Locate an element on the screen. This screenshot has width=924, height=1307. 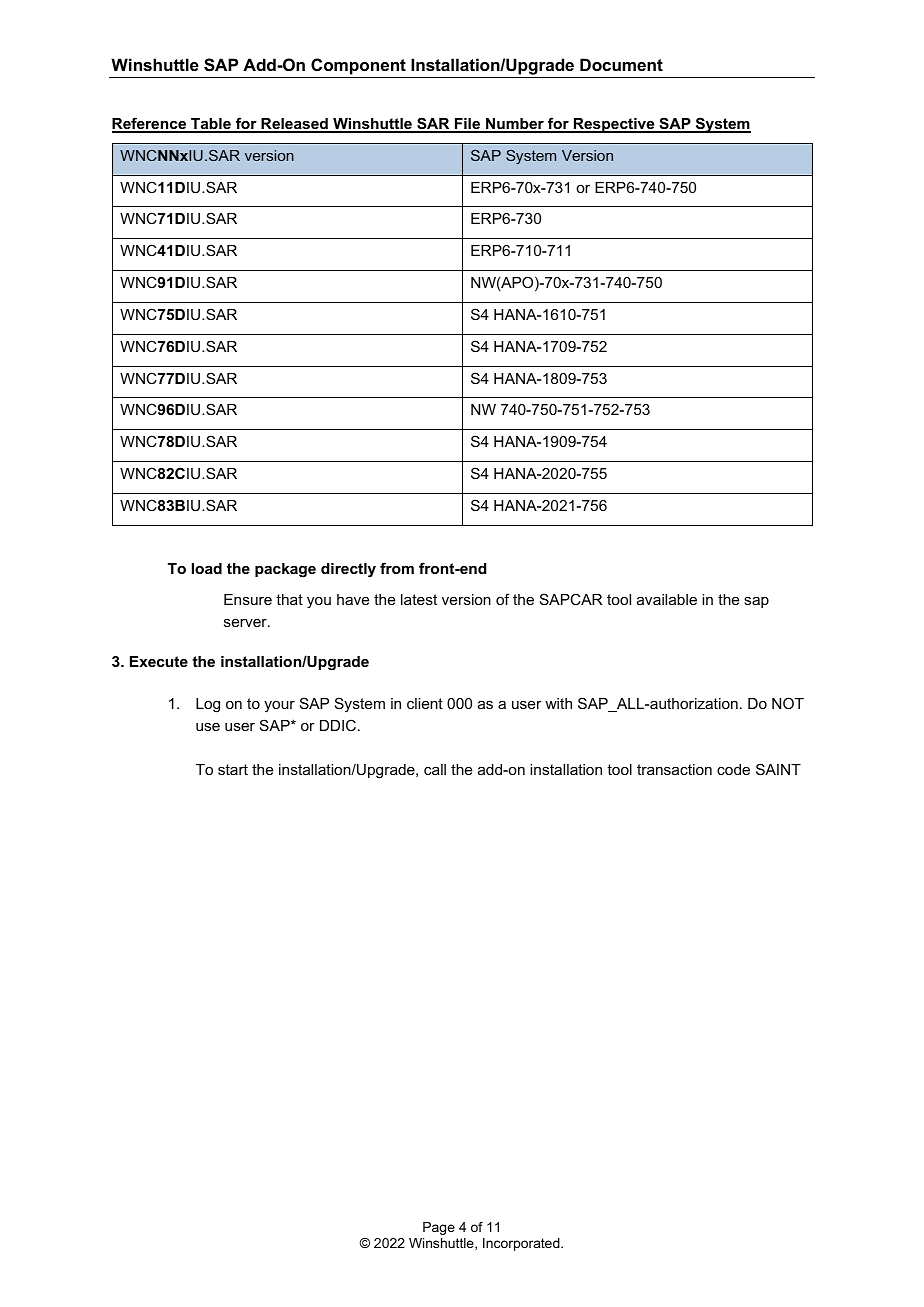
Page is located at coordinates (439, 1228).
